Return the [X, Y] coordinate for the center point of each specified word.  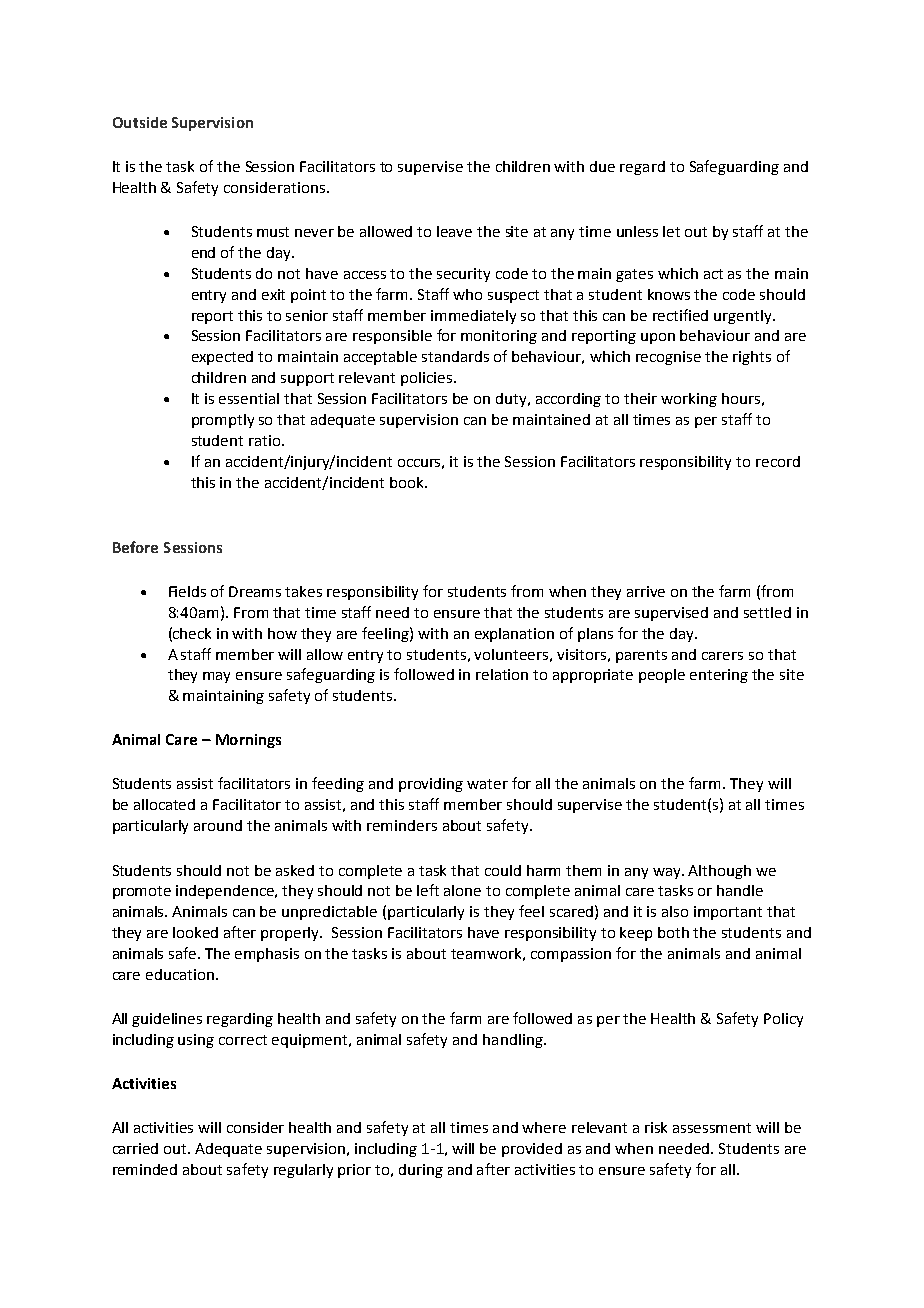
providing [431, 785]
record [778, 461]
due [602, 166]
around [218, 825]
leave [454, 231]
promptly [223, 421]
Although [719, 872]
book [408, 482]
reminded [145, 1169]
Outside [140, 122]
